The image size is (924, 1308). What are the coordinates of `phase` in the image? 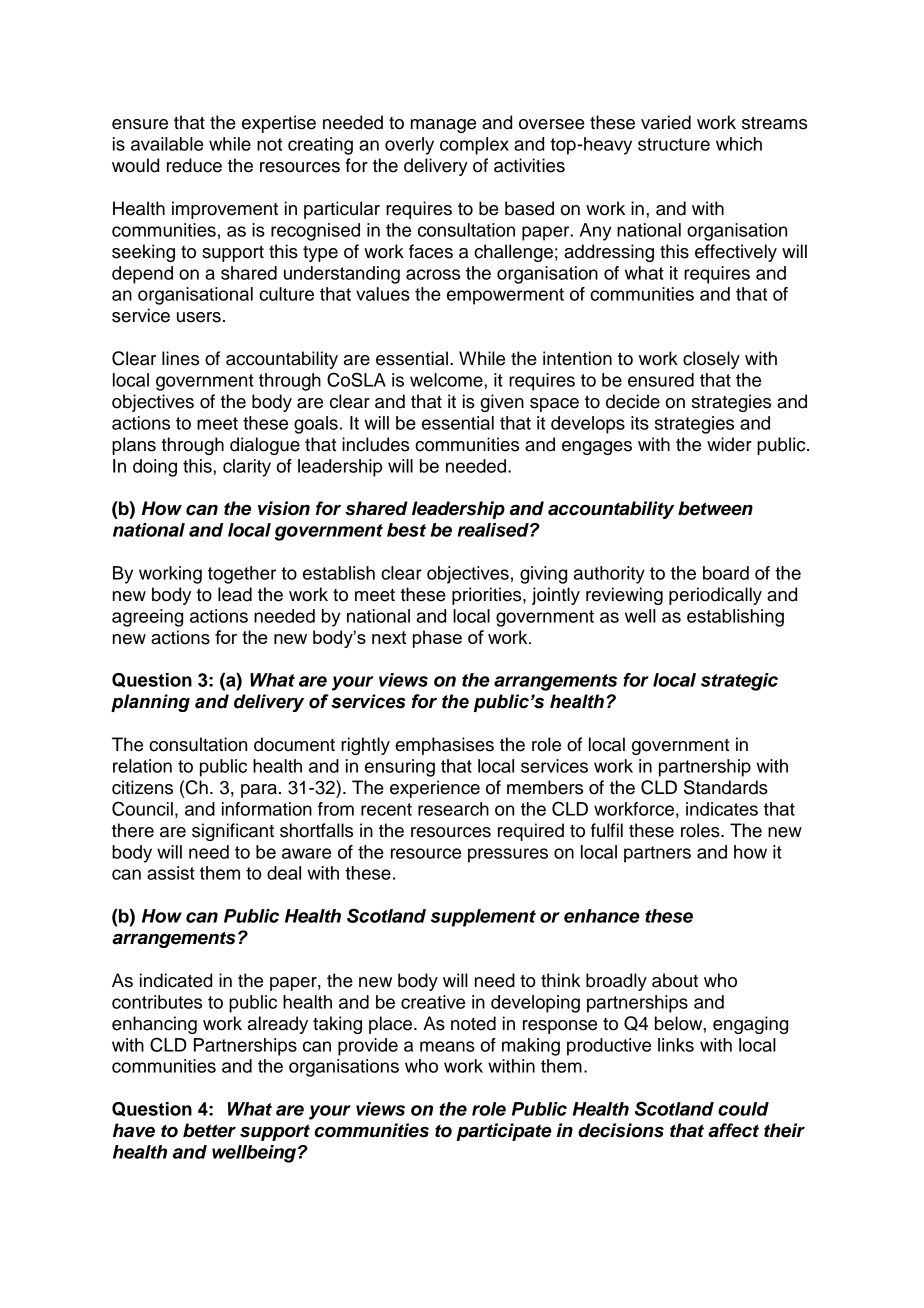 It's located at (437, 639).
